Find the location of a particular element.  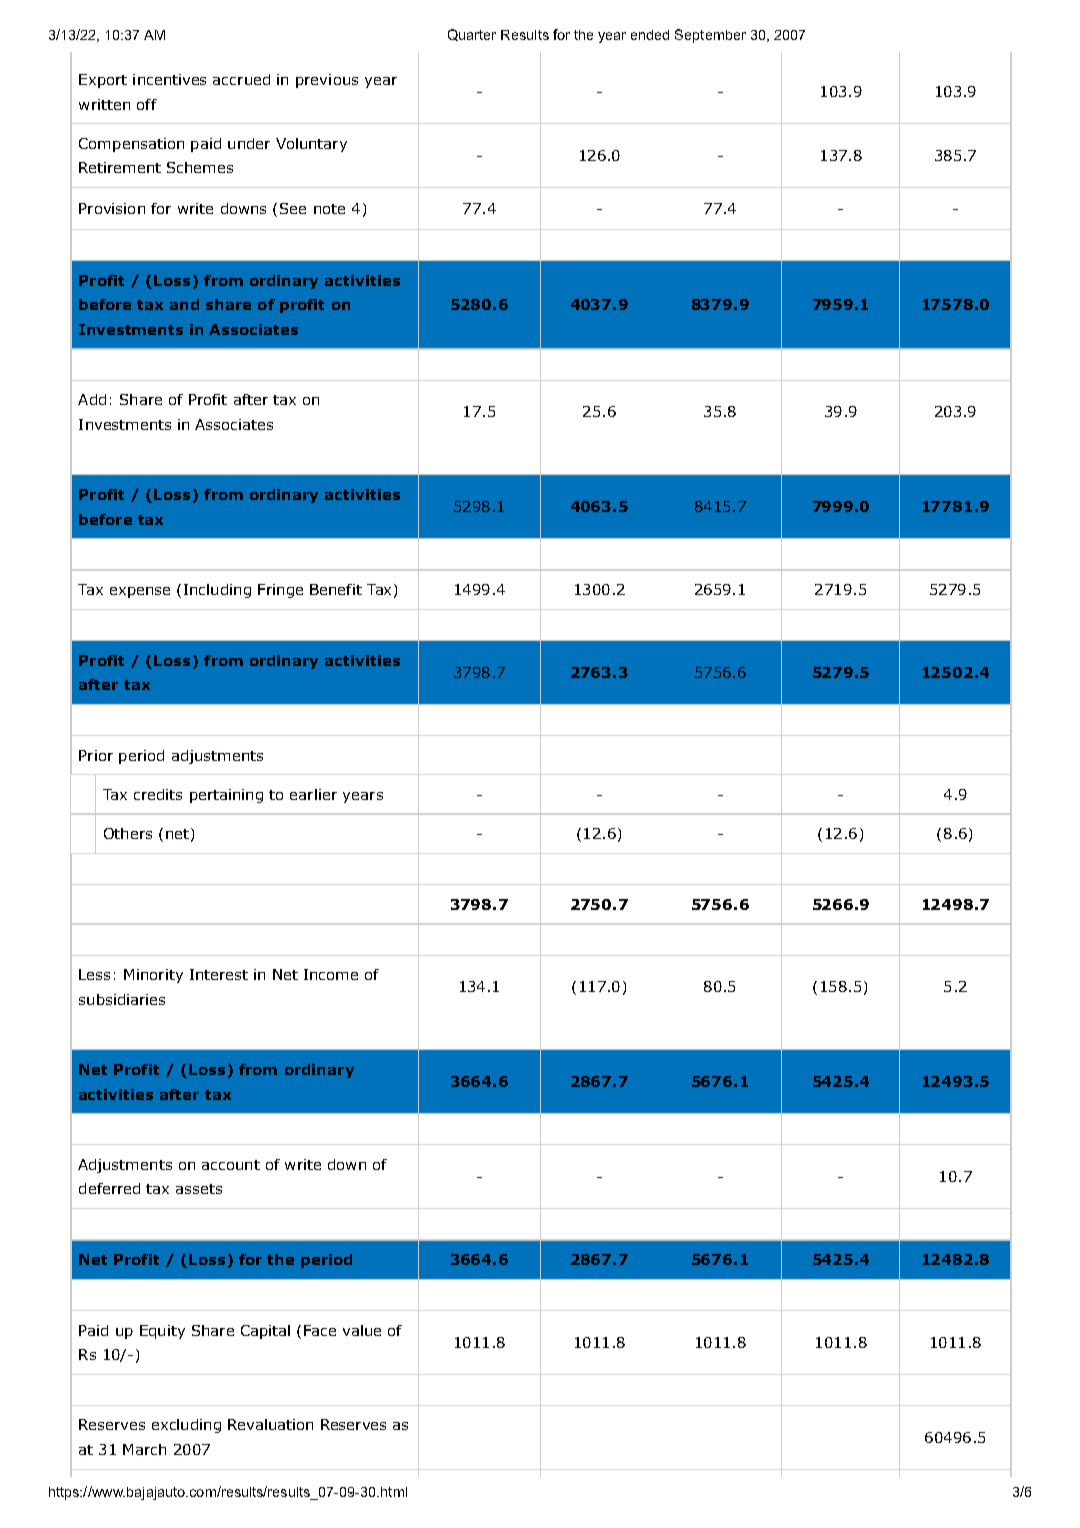

Face is located at coordinates (320, 1330).
